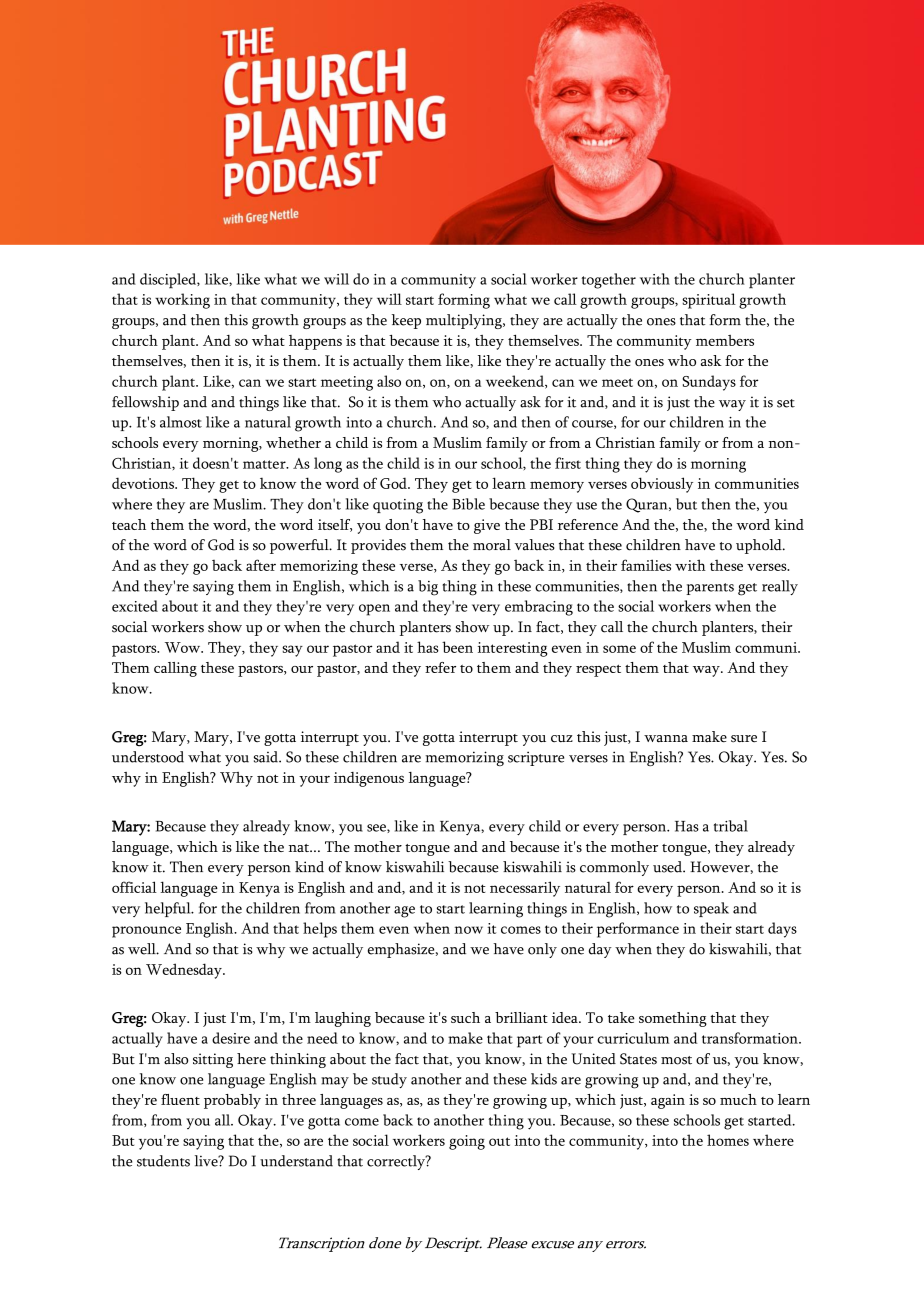 Image resolution: width=924 pixels, height=1308 pixels. What do you see at coordinates (731, 826) in the screenshot?
I see `tribal` at bounding box center [731, 826].
